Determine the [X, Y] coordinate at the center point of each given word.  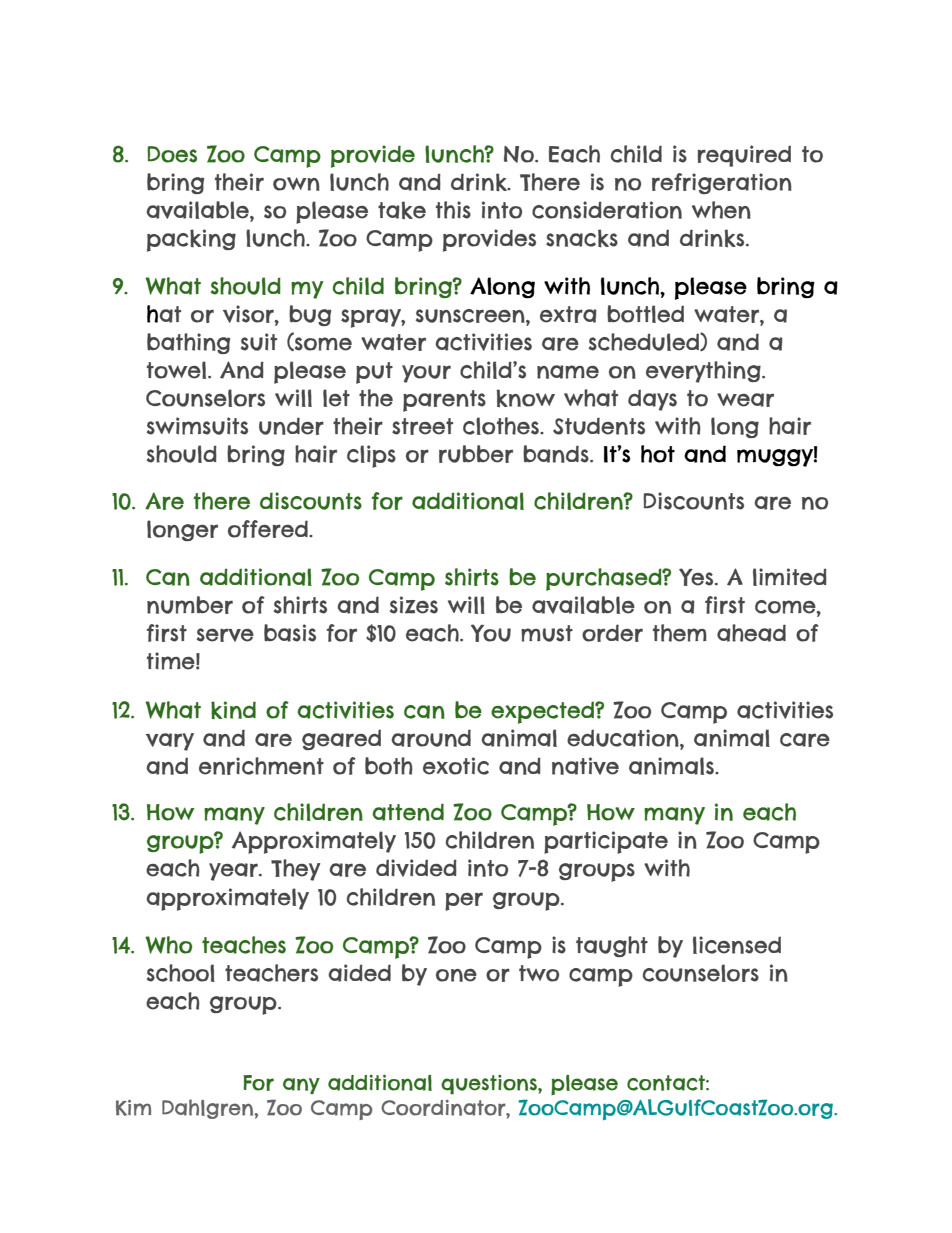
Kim [133, 1108]
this [453, 210]
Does [172, 154]
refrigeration [722, 183]
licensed [737, 945]
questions [490, 1084]
